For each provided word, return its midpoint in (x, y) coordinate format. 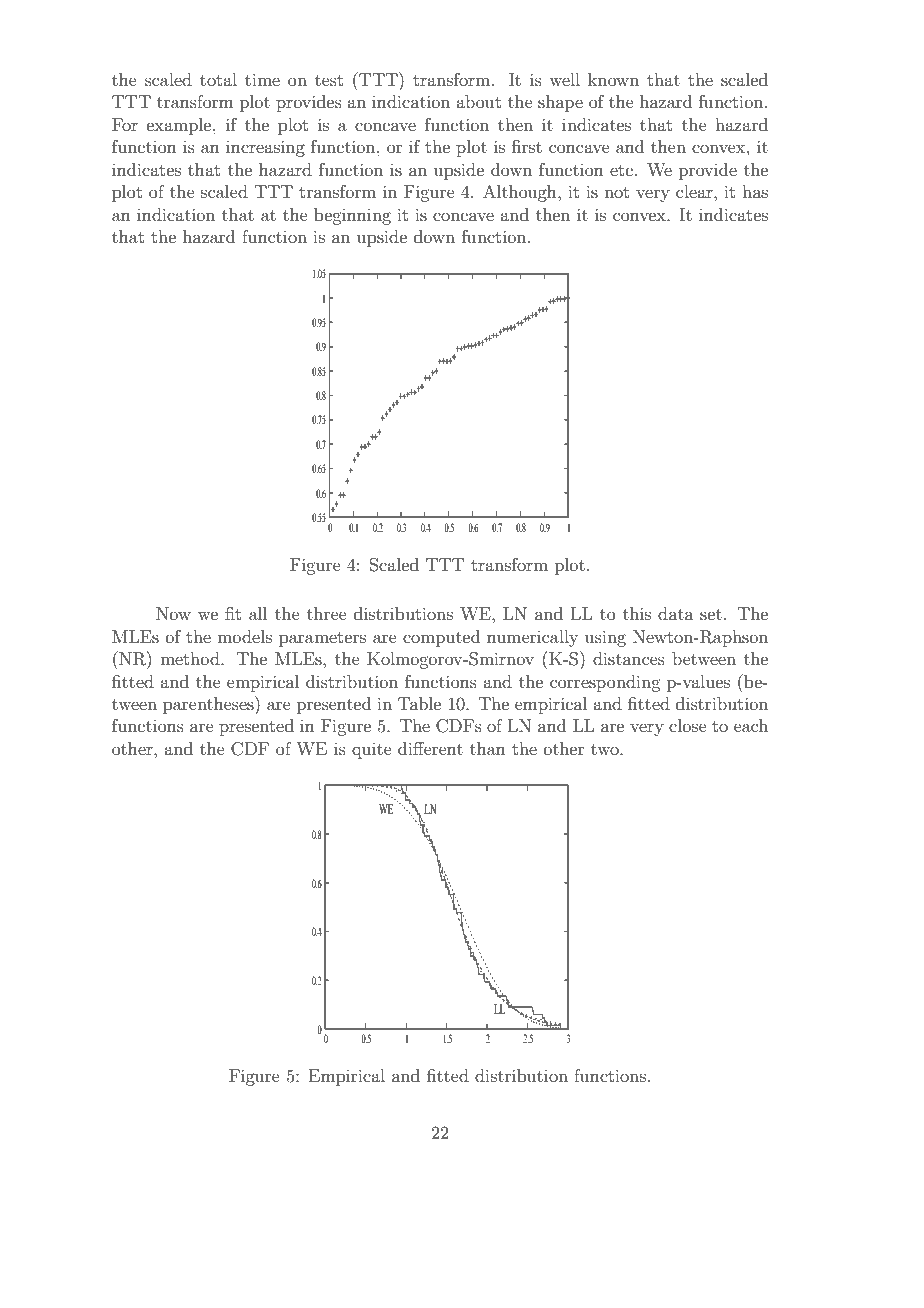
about (478, 101)
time (262, 79)
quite (372, 751)
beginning (352, 216)
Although (521, 193)
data (676, 613)
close (688, 725)
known (613, 79)
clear (695, 191)
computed (441, 638)
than (488, 748)
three (327, 613)
